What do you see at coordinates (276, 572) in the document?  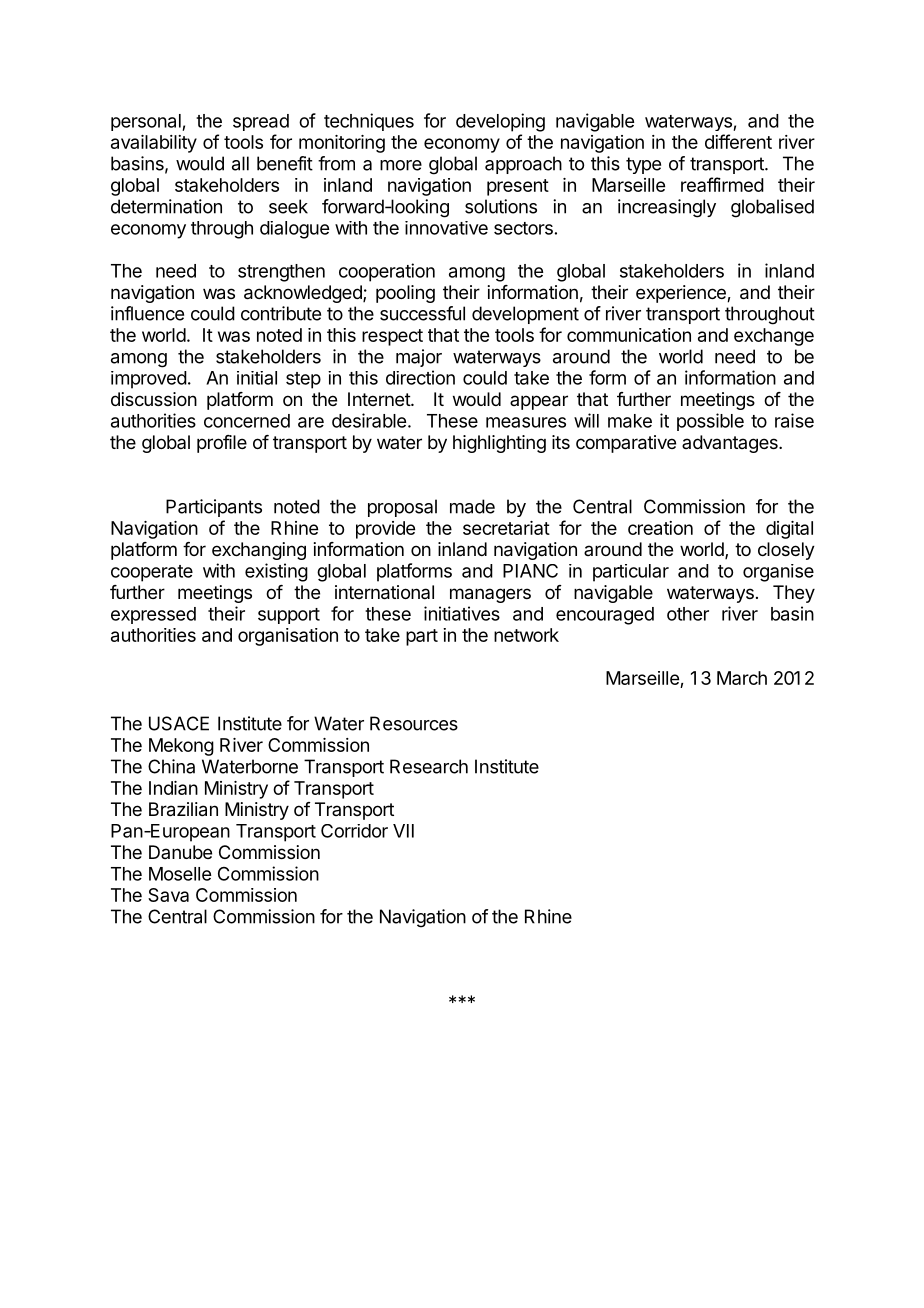 I see `existing` at bounding box center [276, 572].
